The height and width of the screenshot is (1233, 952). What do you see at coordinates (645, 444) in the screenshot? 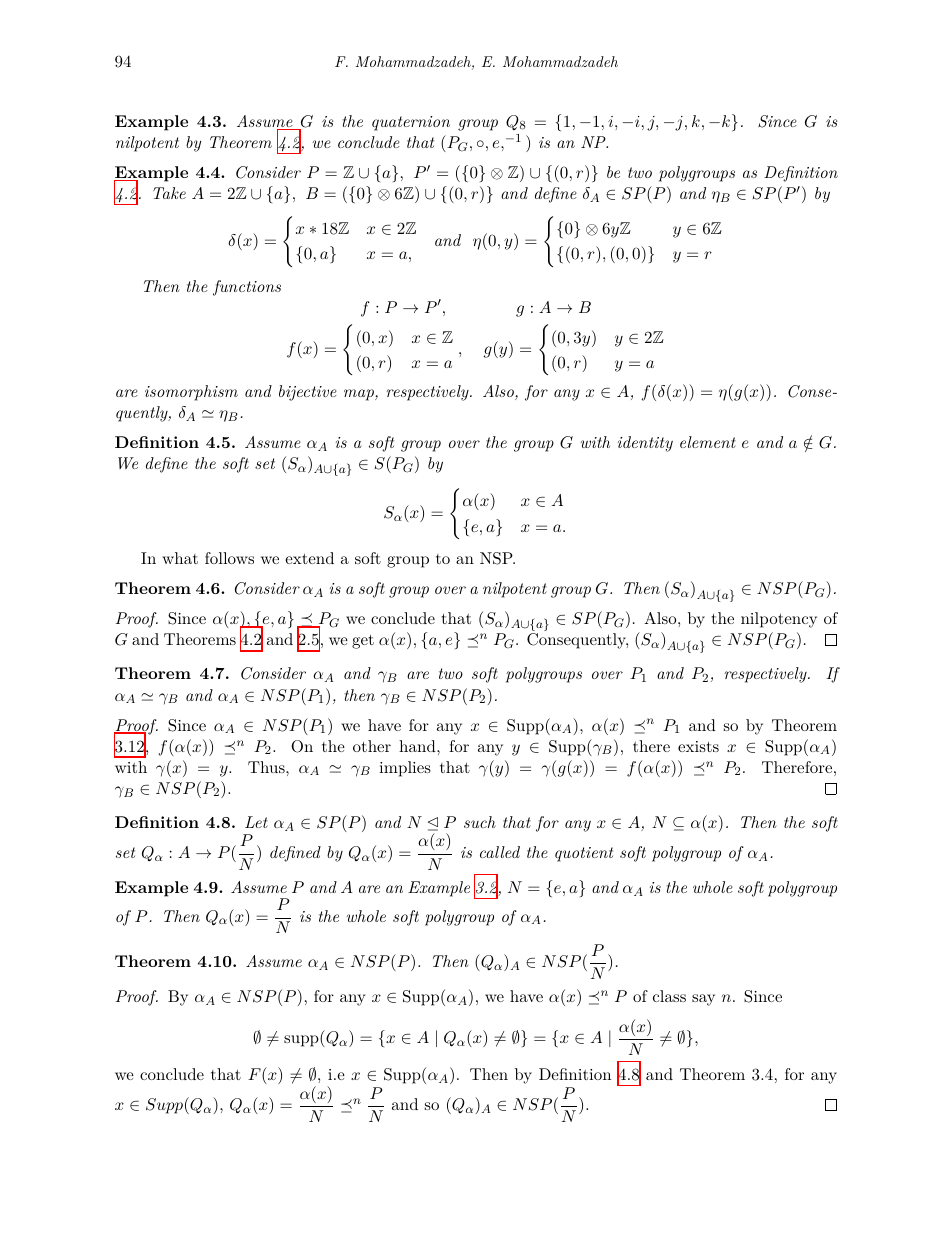
I see `identity` at bounding box center [645, 444].
